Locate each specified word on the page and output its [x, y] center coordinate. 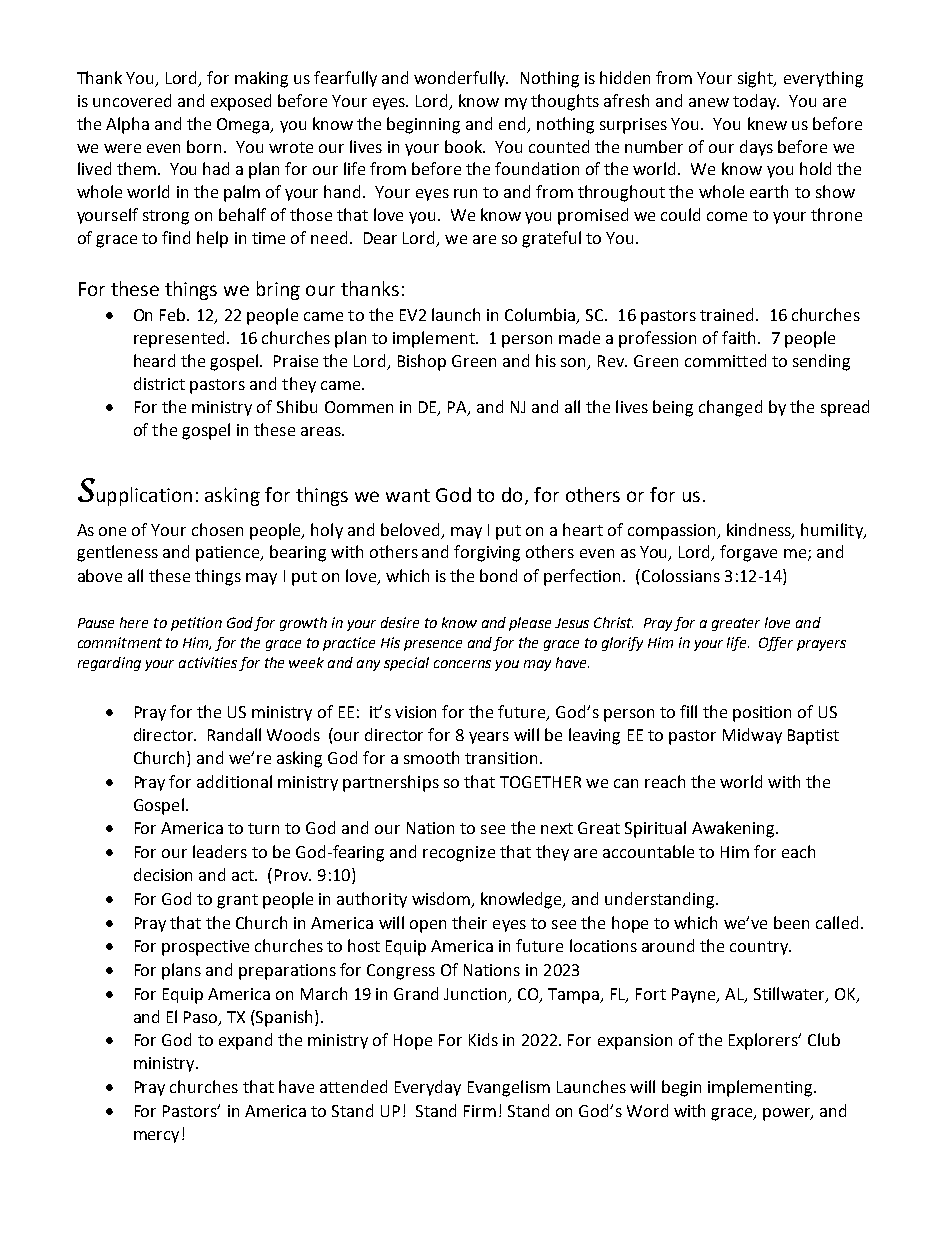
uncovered [132, 100]
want [408, 495]
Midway [752, 736]
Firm [480, 1111]
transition [501, 758]
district [159, 383]
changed [730, 408]
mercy [156, 1137]
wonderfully [461, 79]
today [756, 102]
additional [234, 781]
